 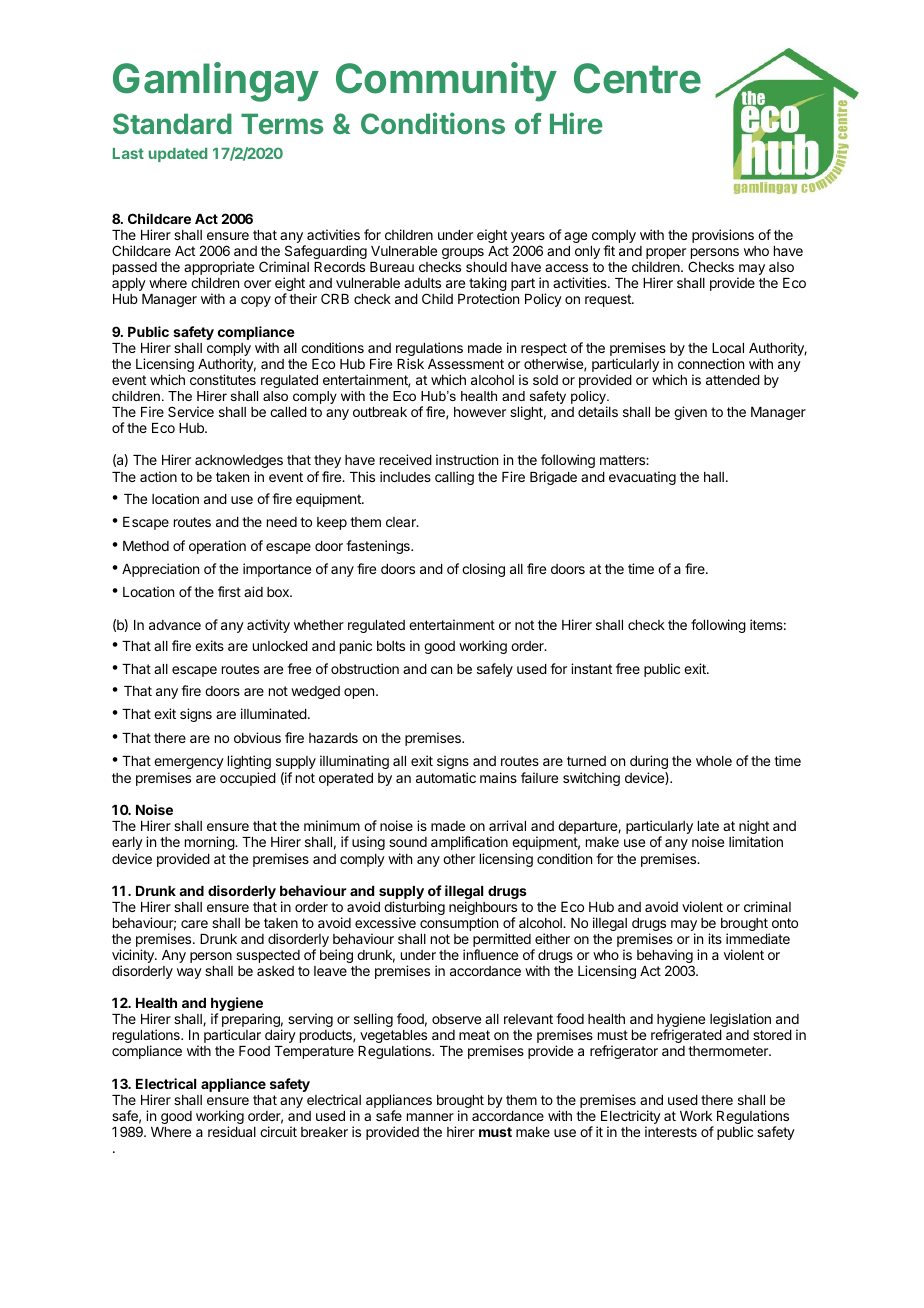 I want to click on morning, so click(x=210, y=843).
